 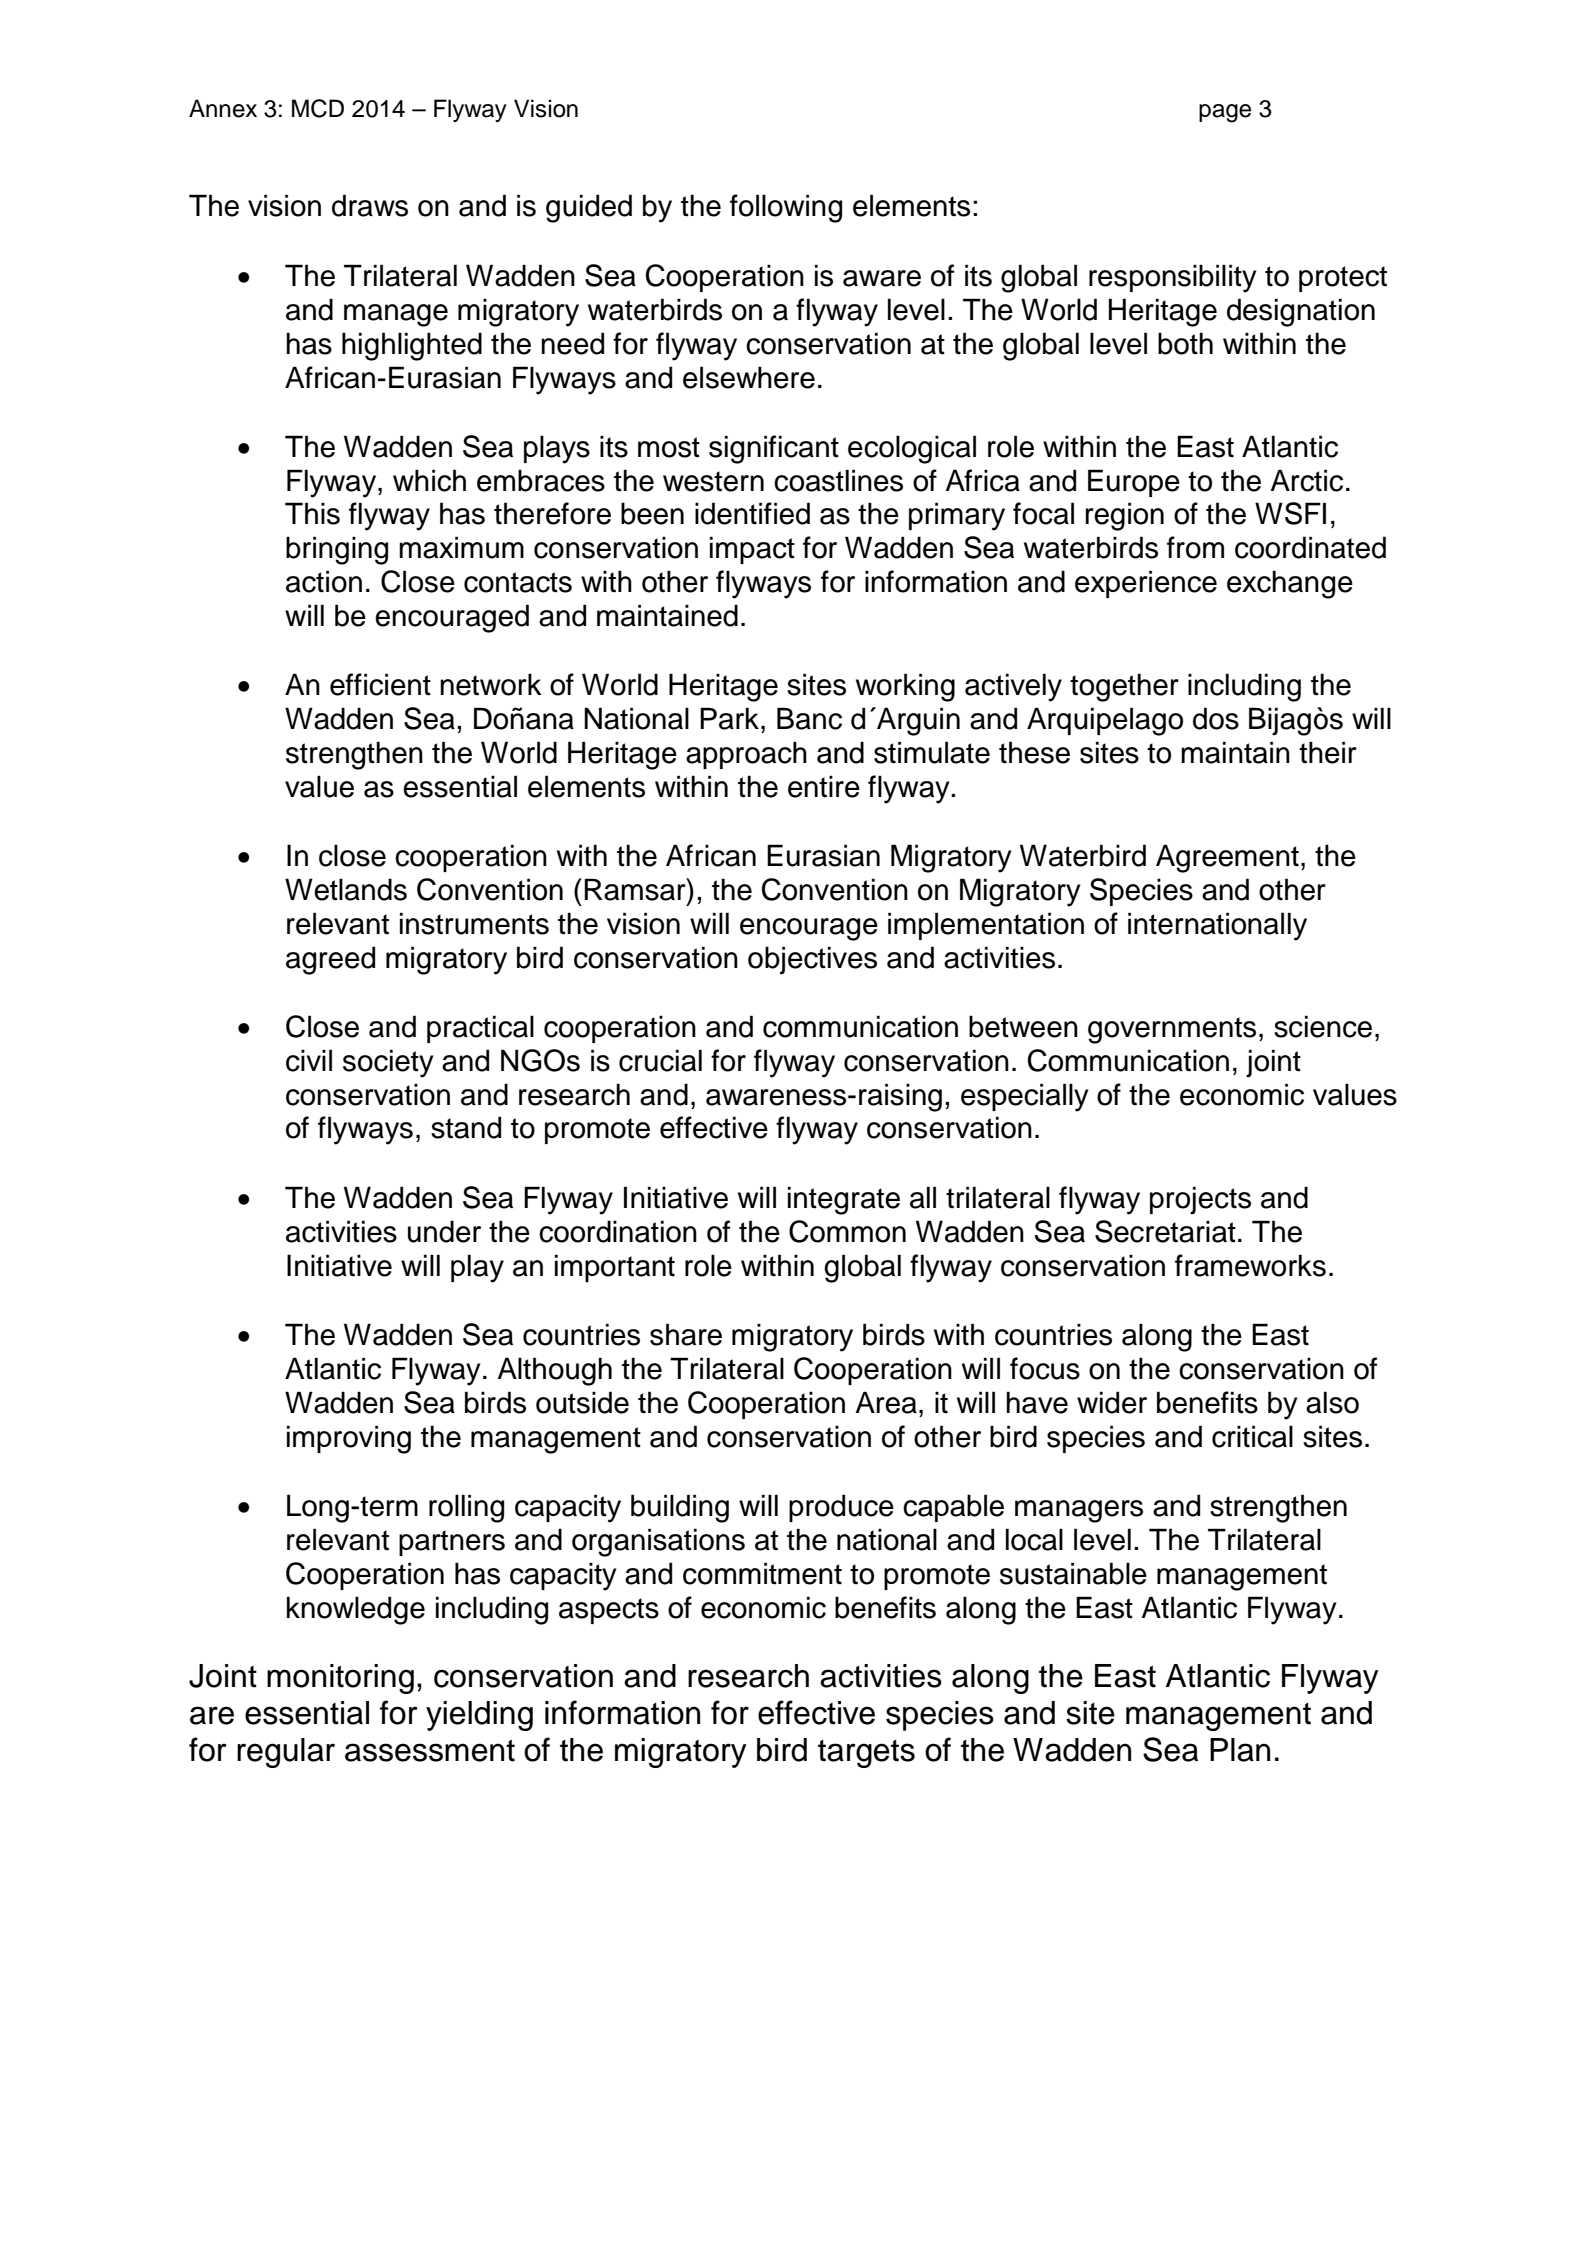 What do you see at coordinates (844, 1200) in the image?
I see `integrate` at bounding box center [844, 1200].
